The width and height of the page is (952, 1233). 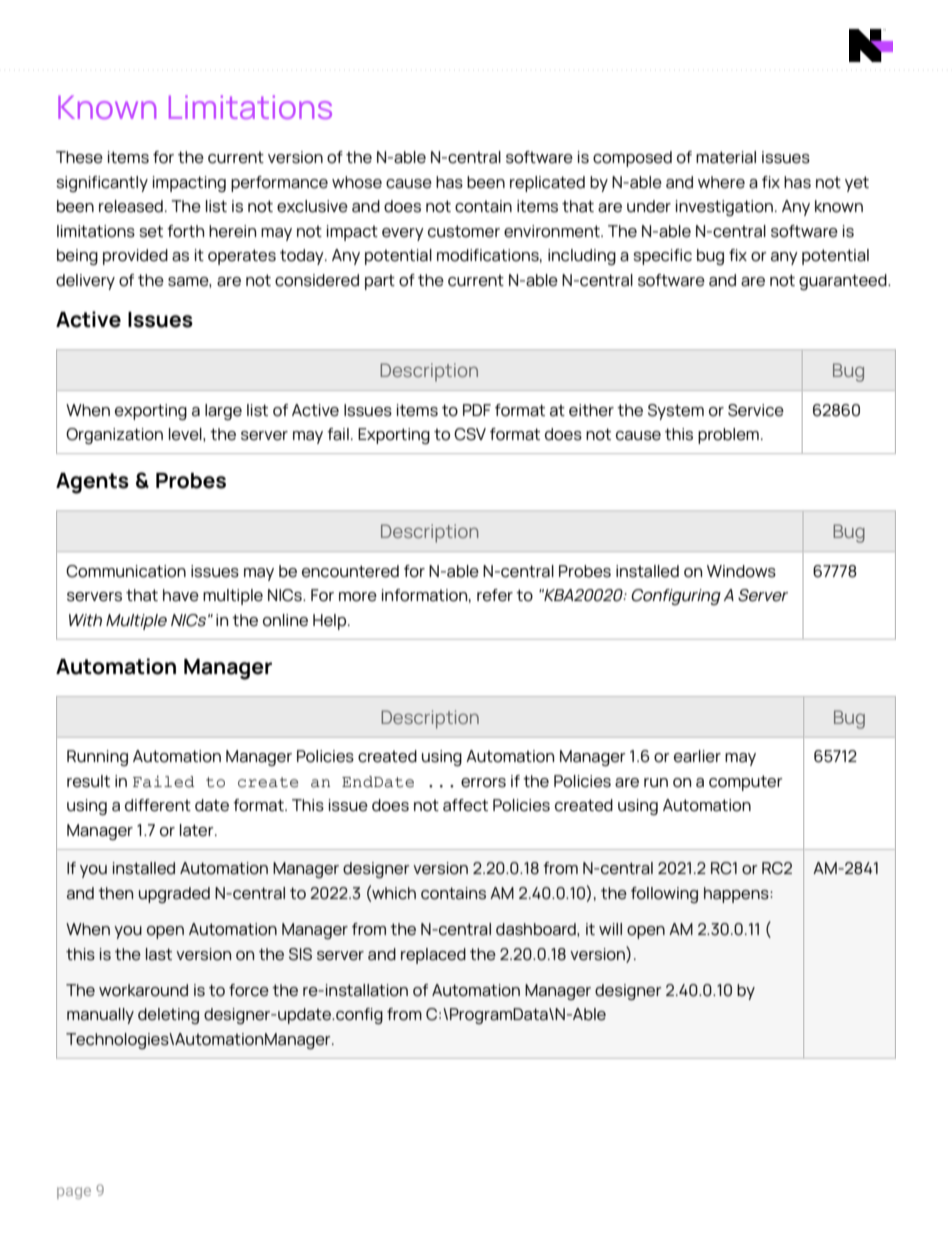 What do you see at coordinates (737, 895) in the page?
I see `happens` at bounding box center [737, 895].
